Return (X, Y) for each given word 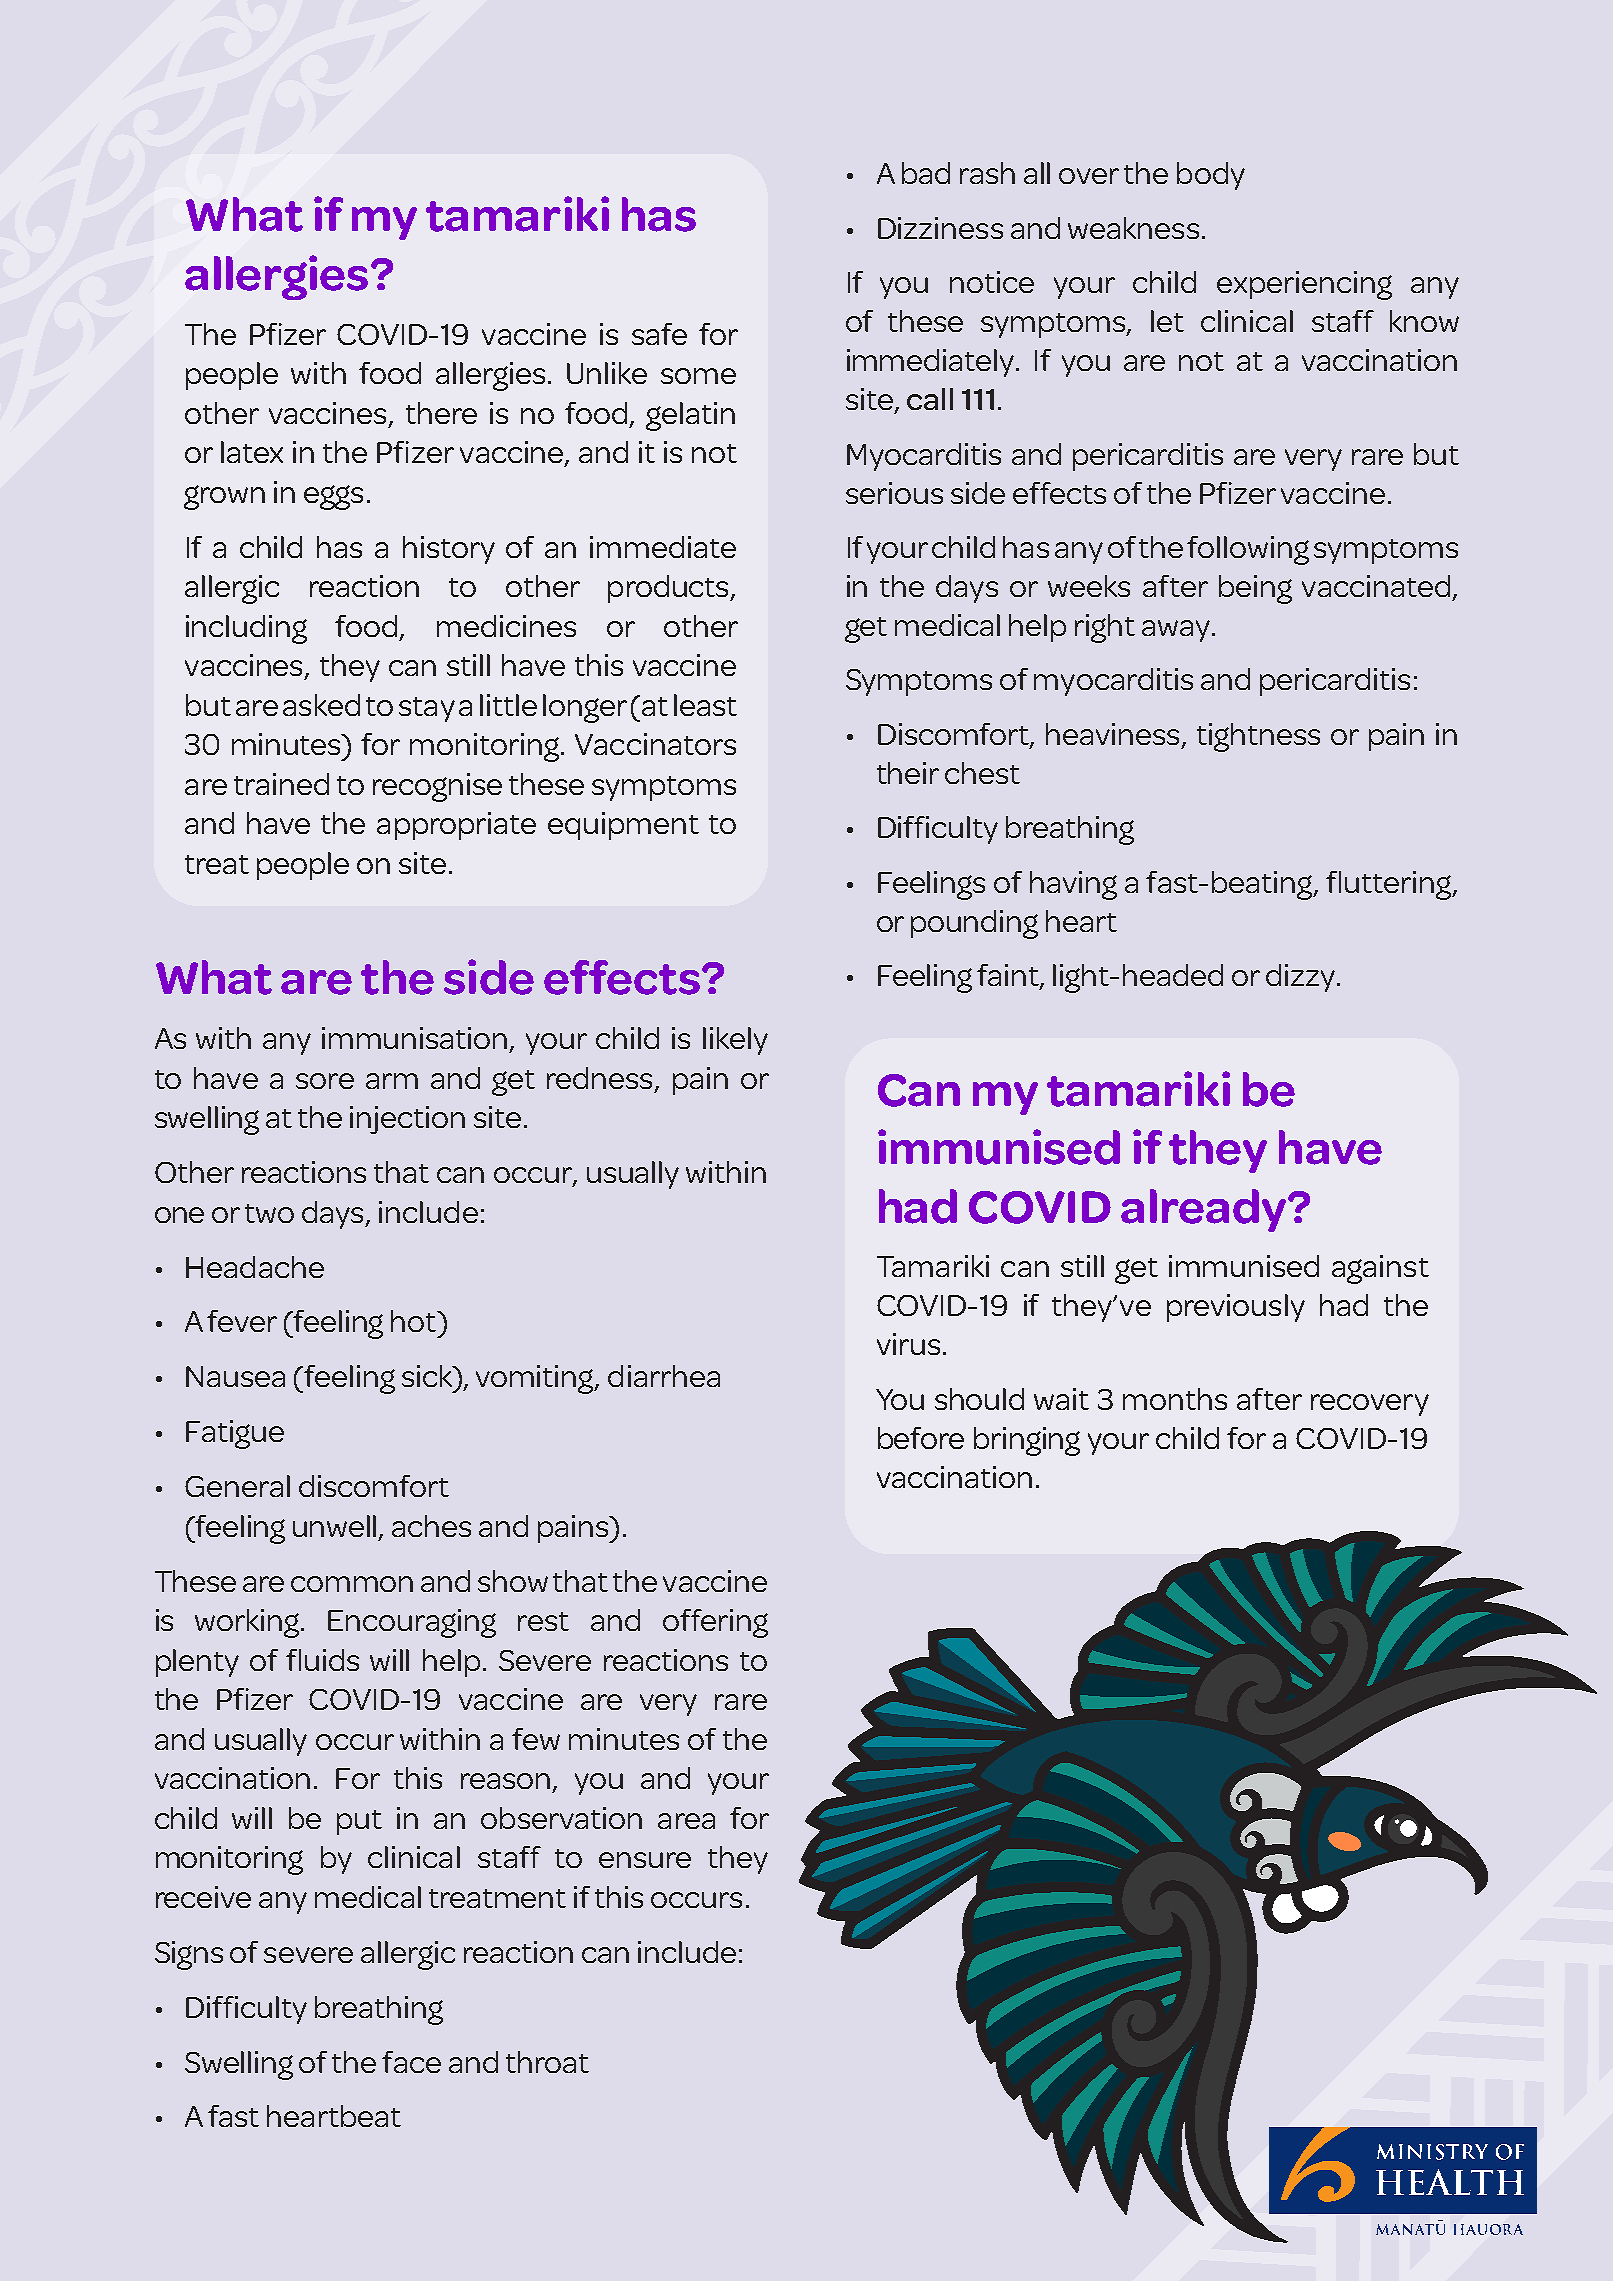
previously (1236, 1308)
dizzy (1302, 978)
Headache (255, 1267)
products (670, 589)
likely (735, 1041)
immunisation (414, 1038)
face (411, 2062)
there (441, 413)
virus (908, 1344)
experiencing (1304, 285)
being (1255, 589)
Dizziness (940, 228)
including (246, 629)
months (1175, 1399)
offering (715, 1623)
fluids (322, 1660)
